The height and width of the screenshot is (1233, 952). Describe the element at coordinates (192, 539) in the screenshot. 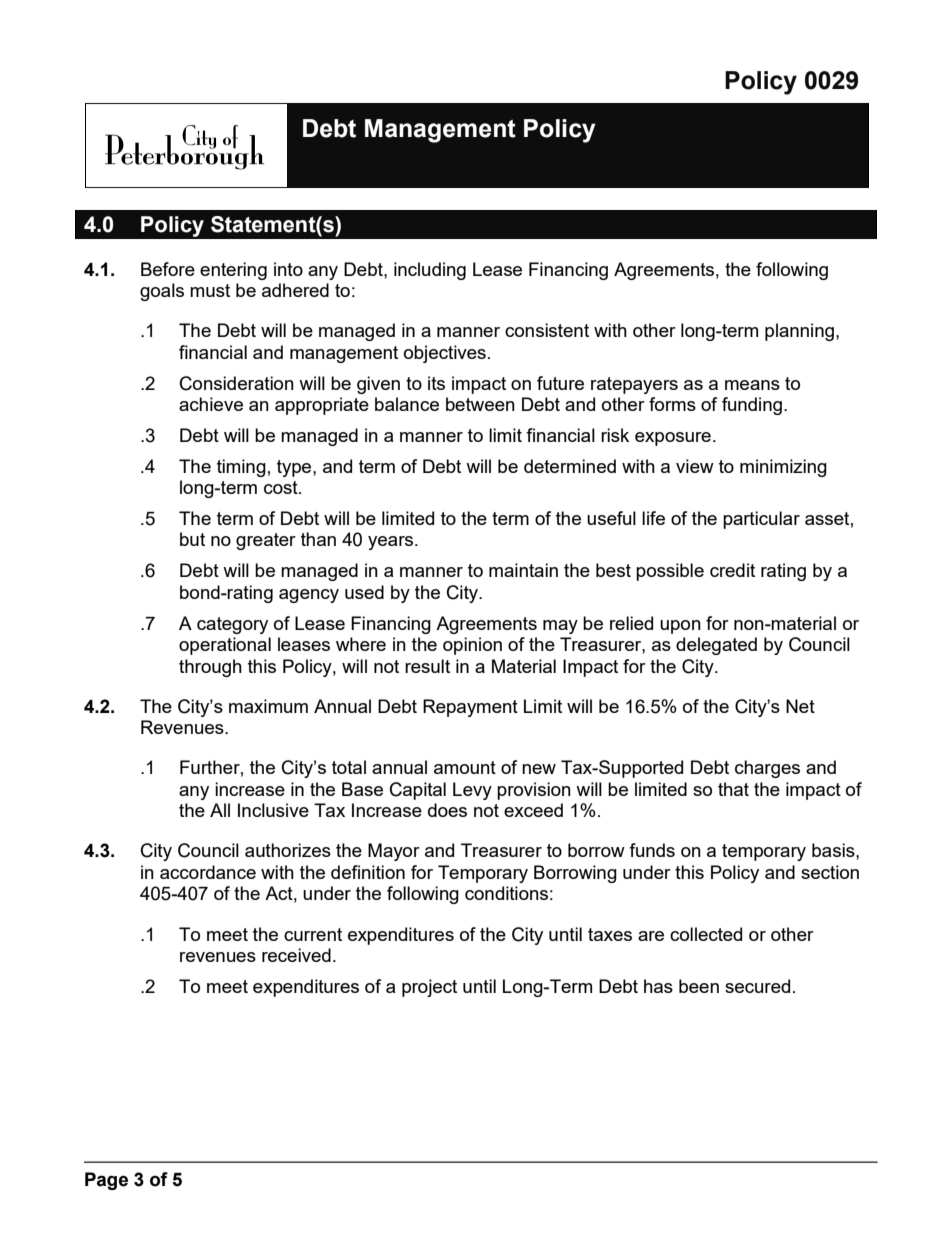

I see `but` at that location.
